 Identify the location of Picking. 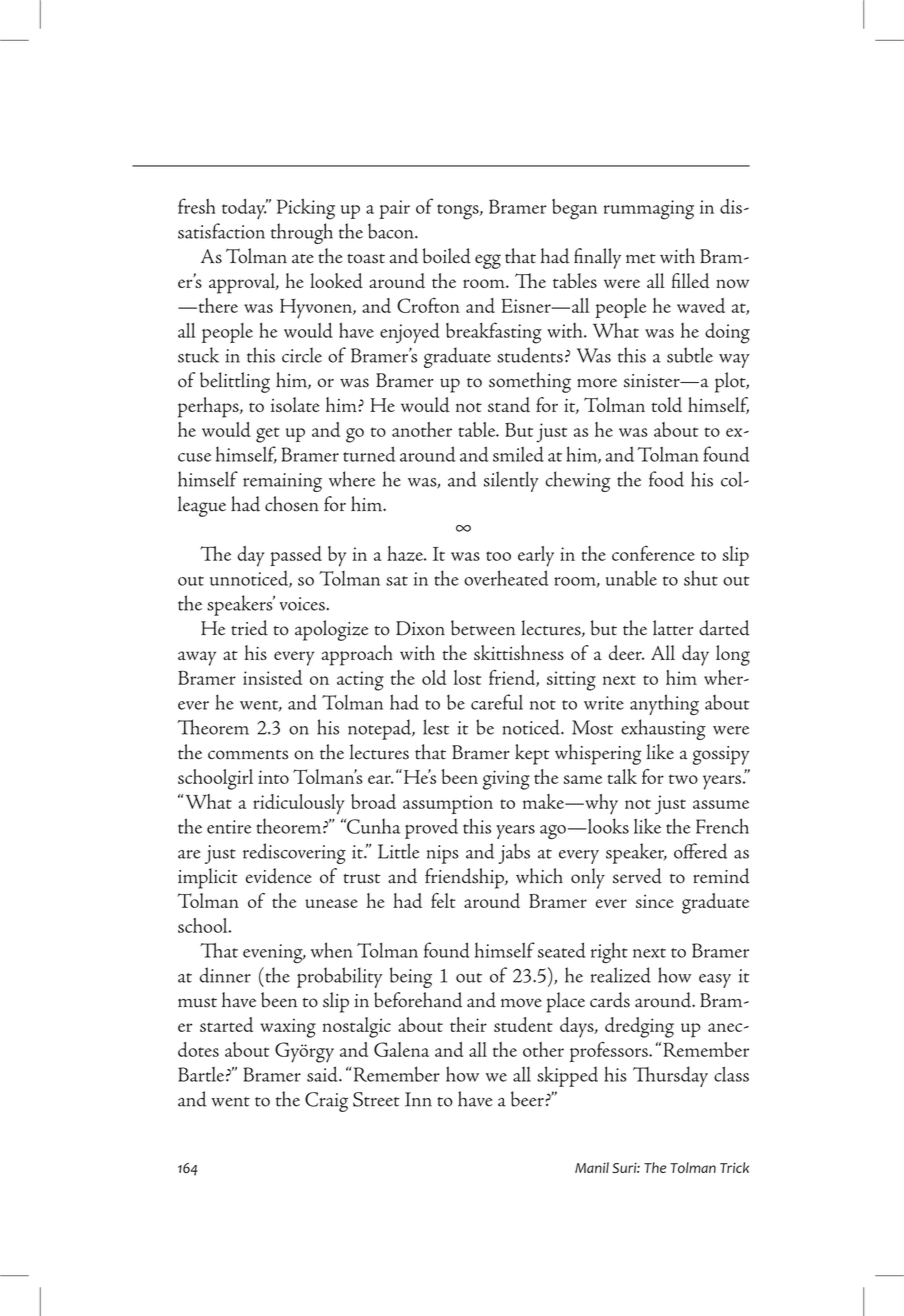
(306, 209).
